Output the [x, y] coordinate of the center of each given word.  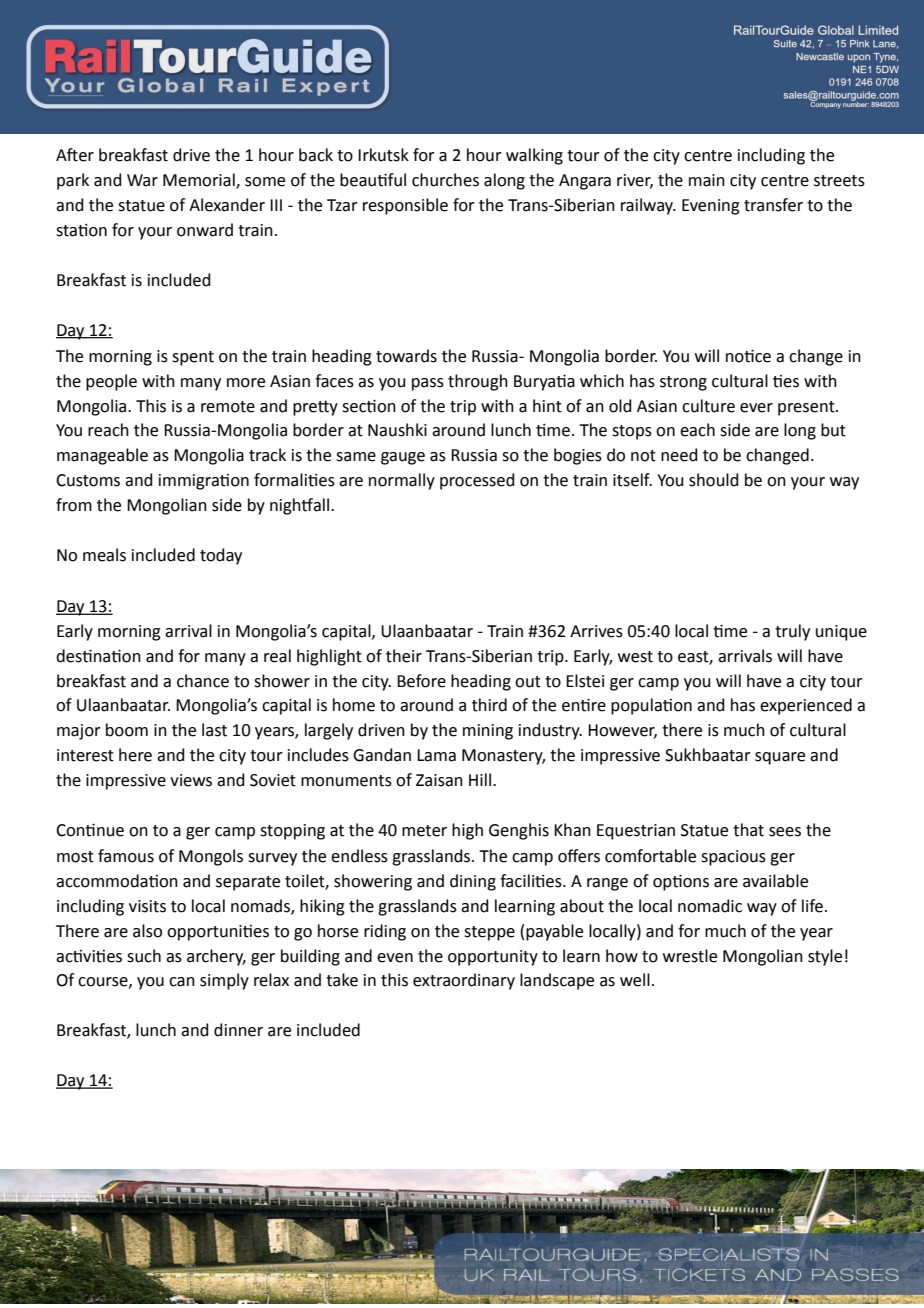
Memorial [200, 181]
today [221, 556]
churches [445, 180]
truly [792, 632]
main [707, 180]
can [182, 982]
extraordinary [464, 981]
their [404, 656]
